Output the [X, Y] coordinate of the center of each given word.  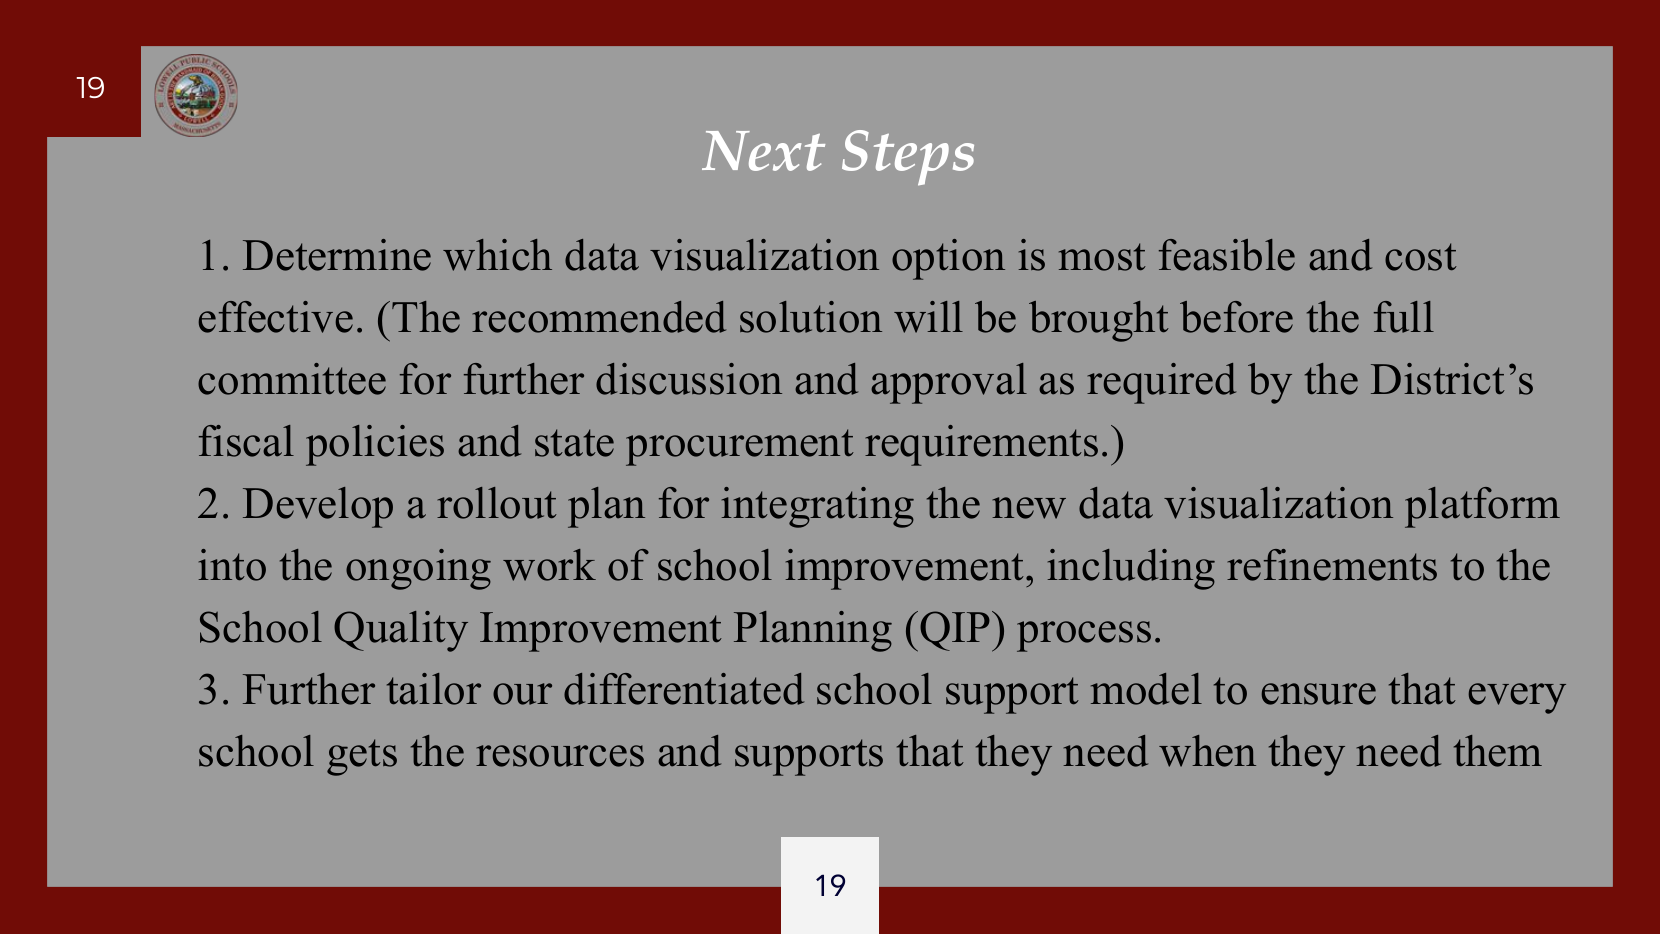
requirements [981, 445]
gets [362, 757]
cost [1421, 257]
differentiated [684, 689]
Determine [337, 255]
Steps [908, 158]
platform [1482, 507]
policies [375, 445]
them [1498, 751]
